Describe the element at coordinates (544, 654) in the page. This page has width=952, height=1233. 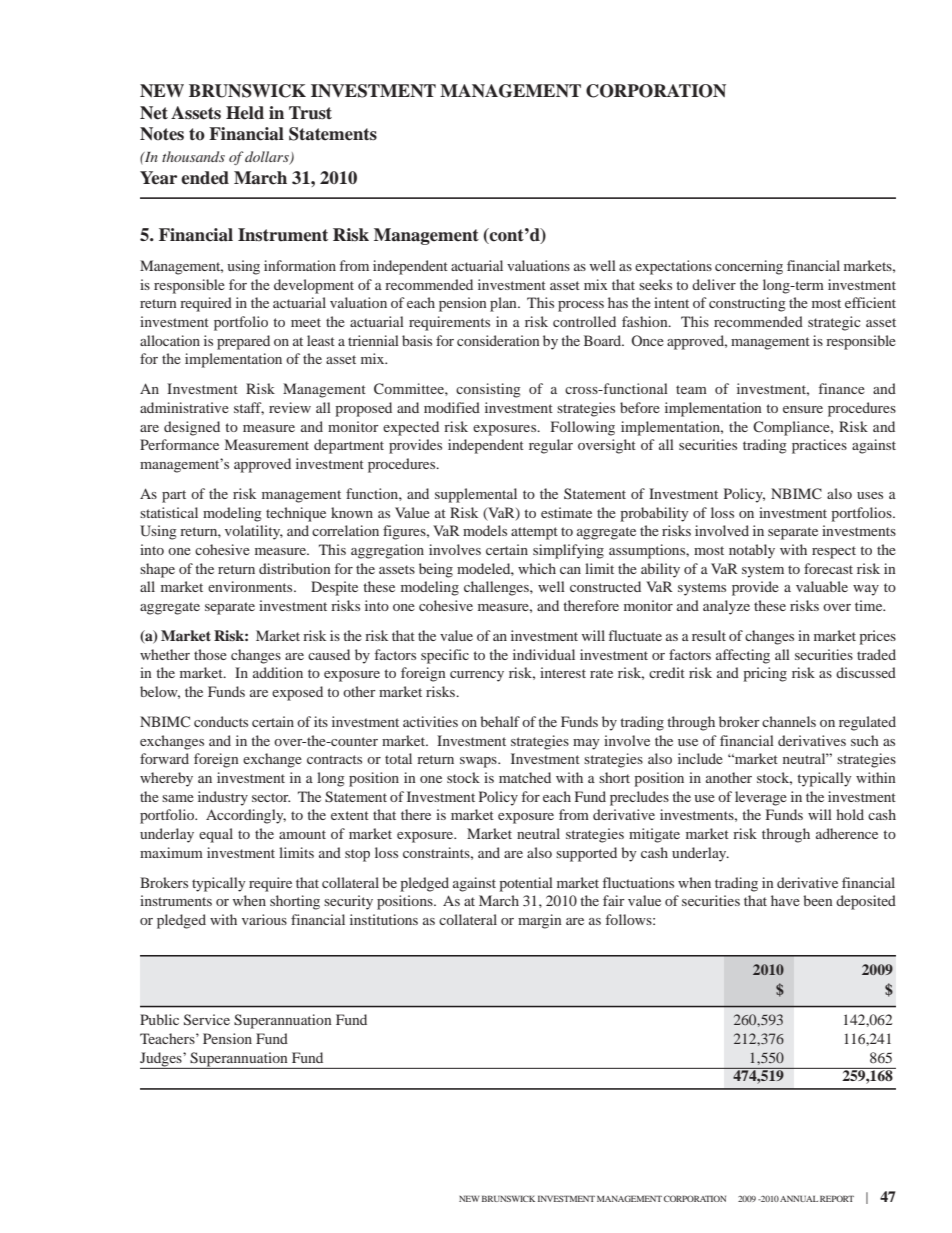
I see `individual` at that location.
